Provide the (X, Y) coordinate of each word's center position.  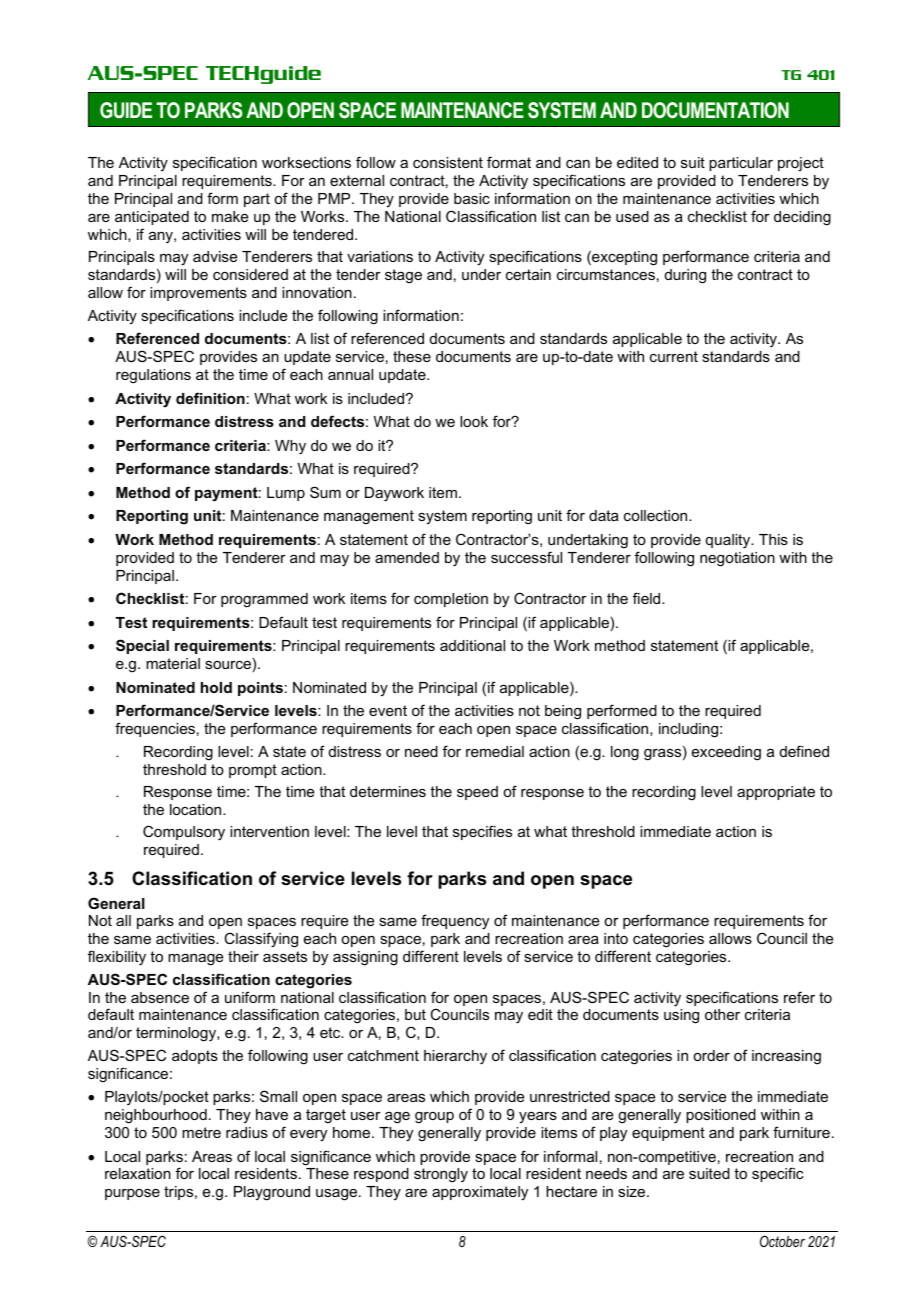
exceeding (726, 753)
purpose (132, 1194)
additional (472, 645)
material (173, 663)
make (230, 216)
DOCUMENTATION (715, 110)
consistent (448, 162)
